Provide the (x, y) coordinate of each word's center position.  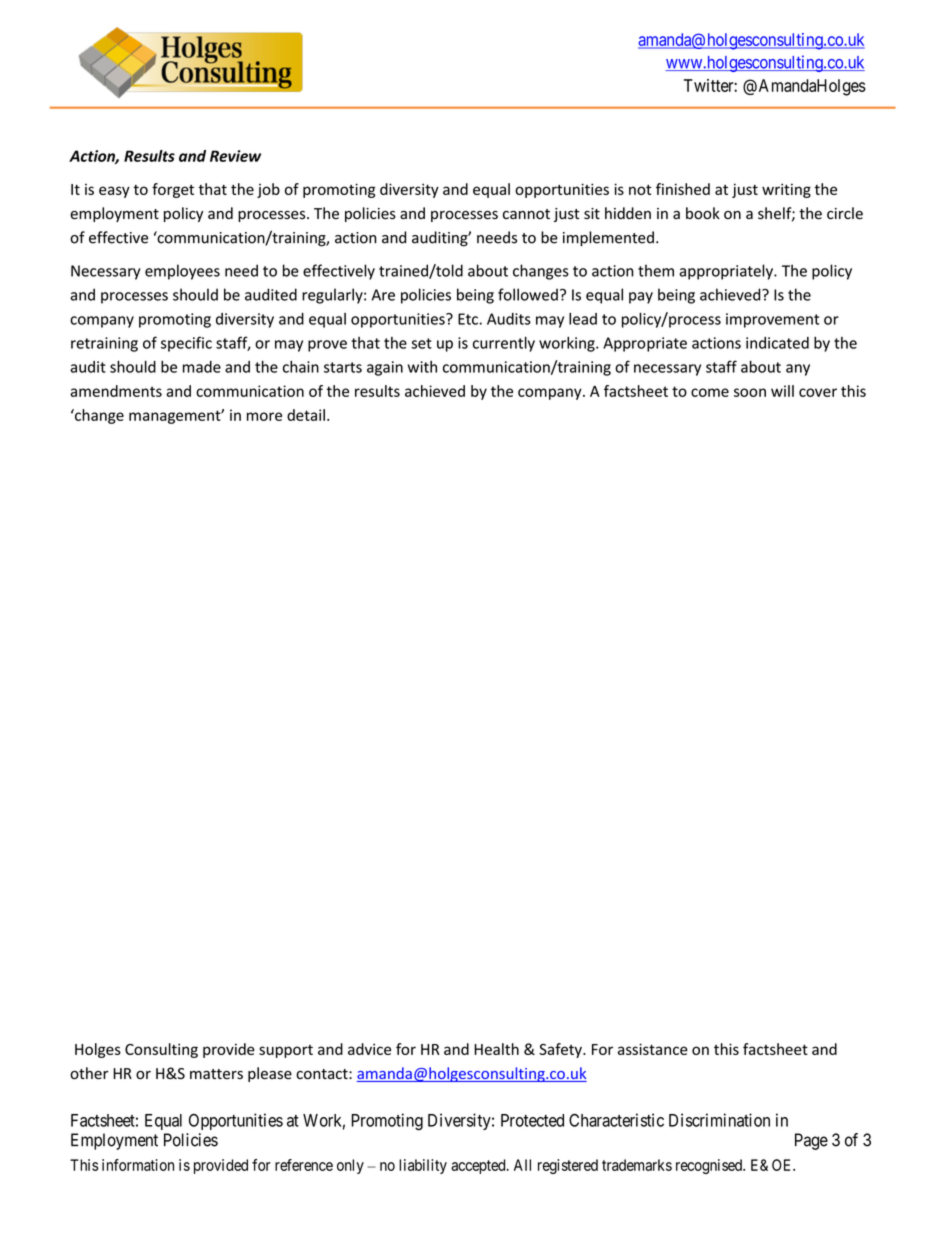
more (264, 416)
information (138, 1165)
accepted (479, 1166)
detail (306, 415)
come (710, 392)
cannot (526, 214)
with (422, 367)
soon (750, 392)
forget (173, 190)
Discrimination (719, 1120)
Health (496, 1049)
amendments (116, 391)
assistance (653, 1049)
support (286, 1051)
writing (786, 190)
